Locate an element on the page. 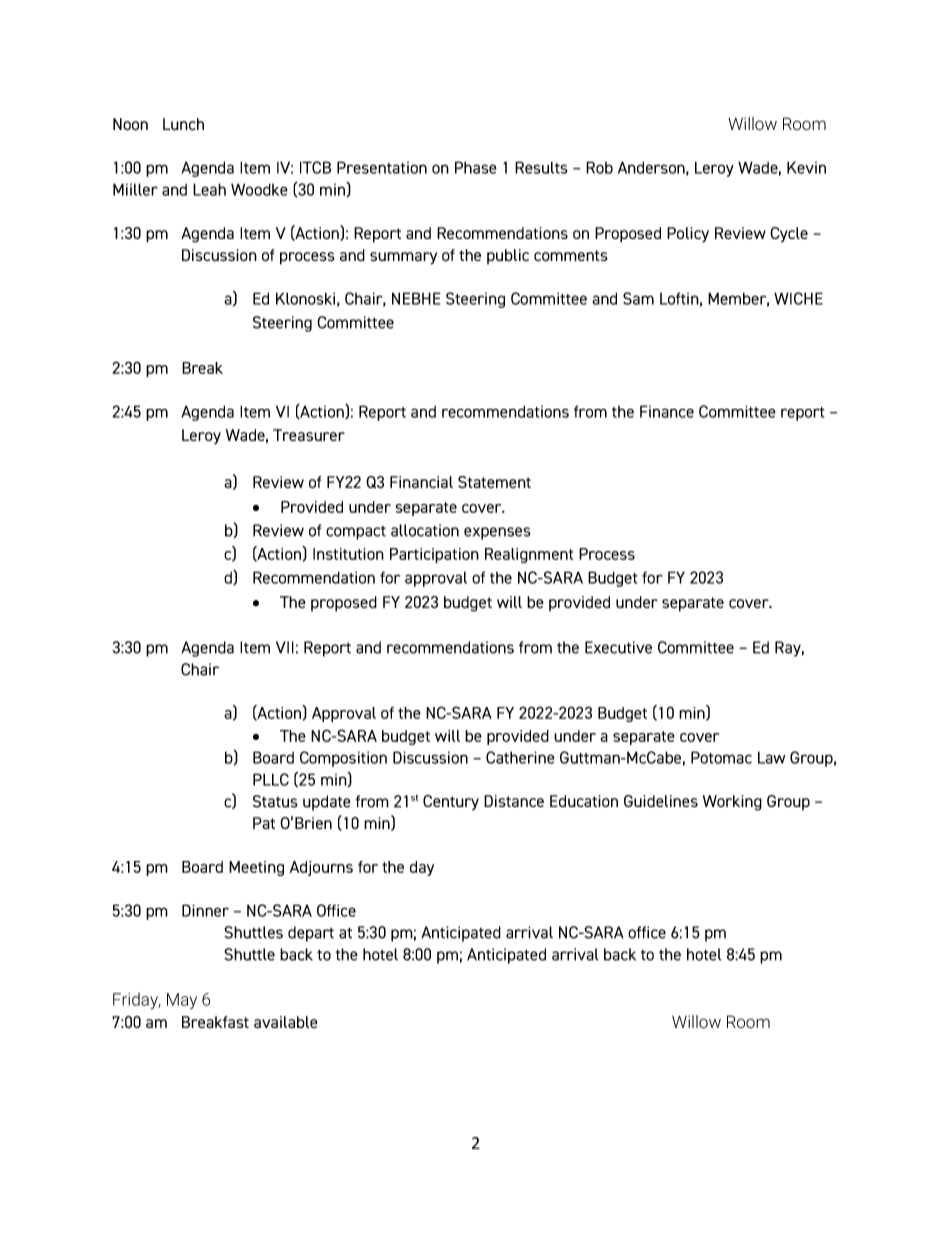 This document has width=952, height=1233. VII is located at coordinates (285, 647).
